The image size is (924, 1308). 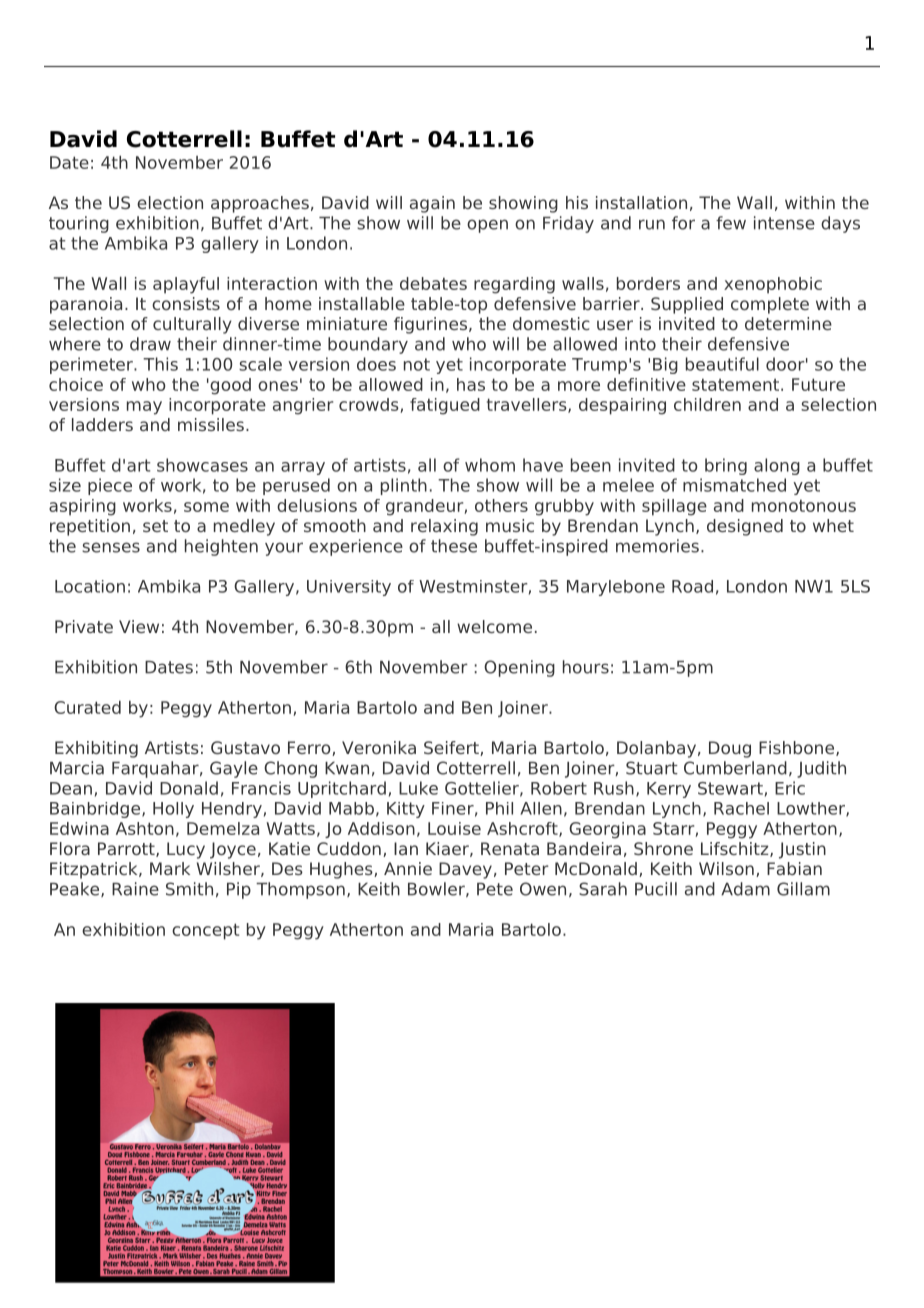 What do you see at coordinates (692, 586) in the screenshot?
I see `Road` at bounding box center [692, 586].
